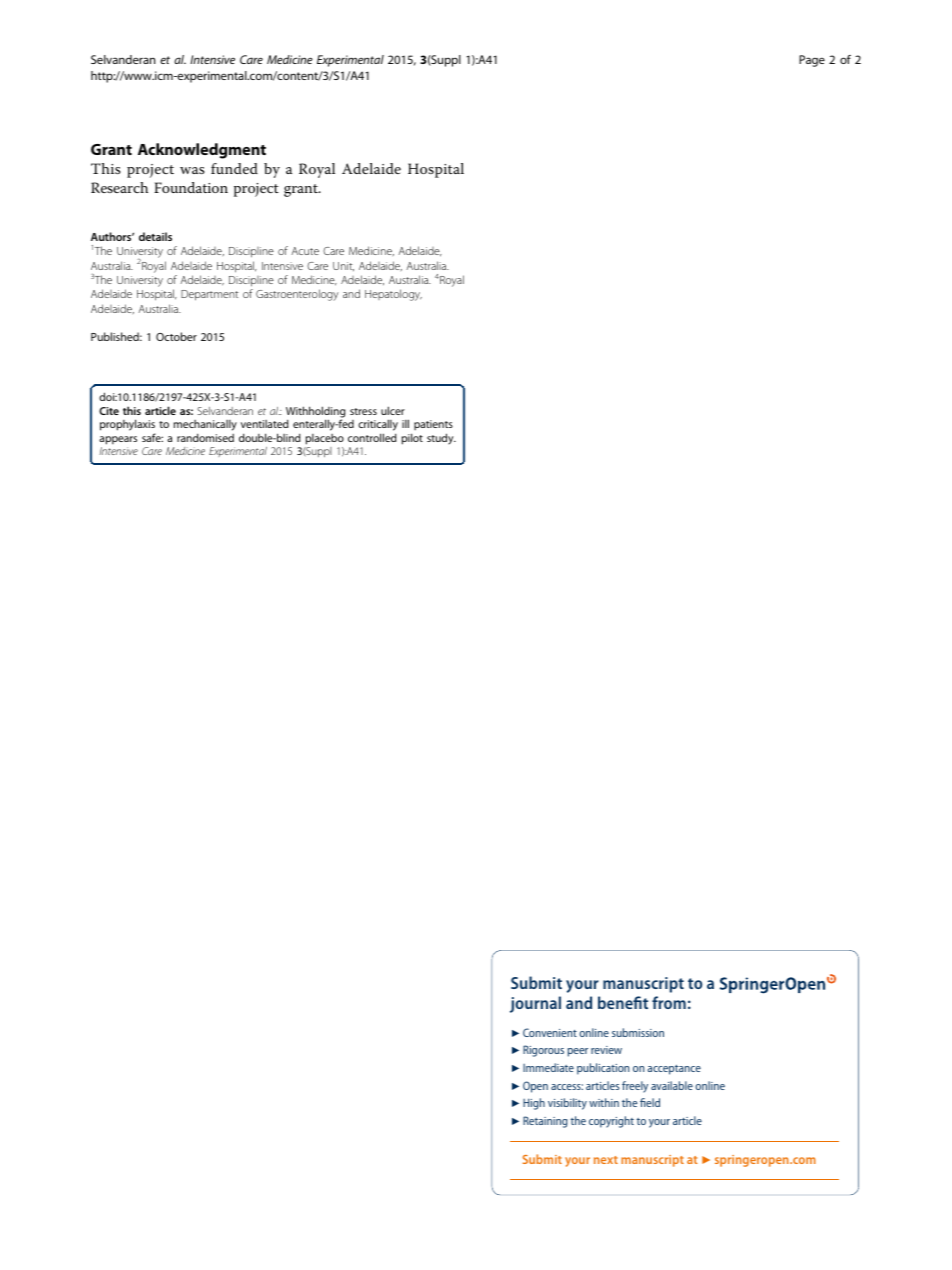  What do you see at coordinates (205, 437) in the page?
I see `randomised` at bounding box center [205, 437].
